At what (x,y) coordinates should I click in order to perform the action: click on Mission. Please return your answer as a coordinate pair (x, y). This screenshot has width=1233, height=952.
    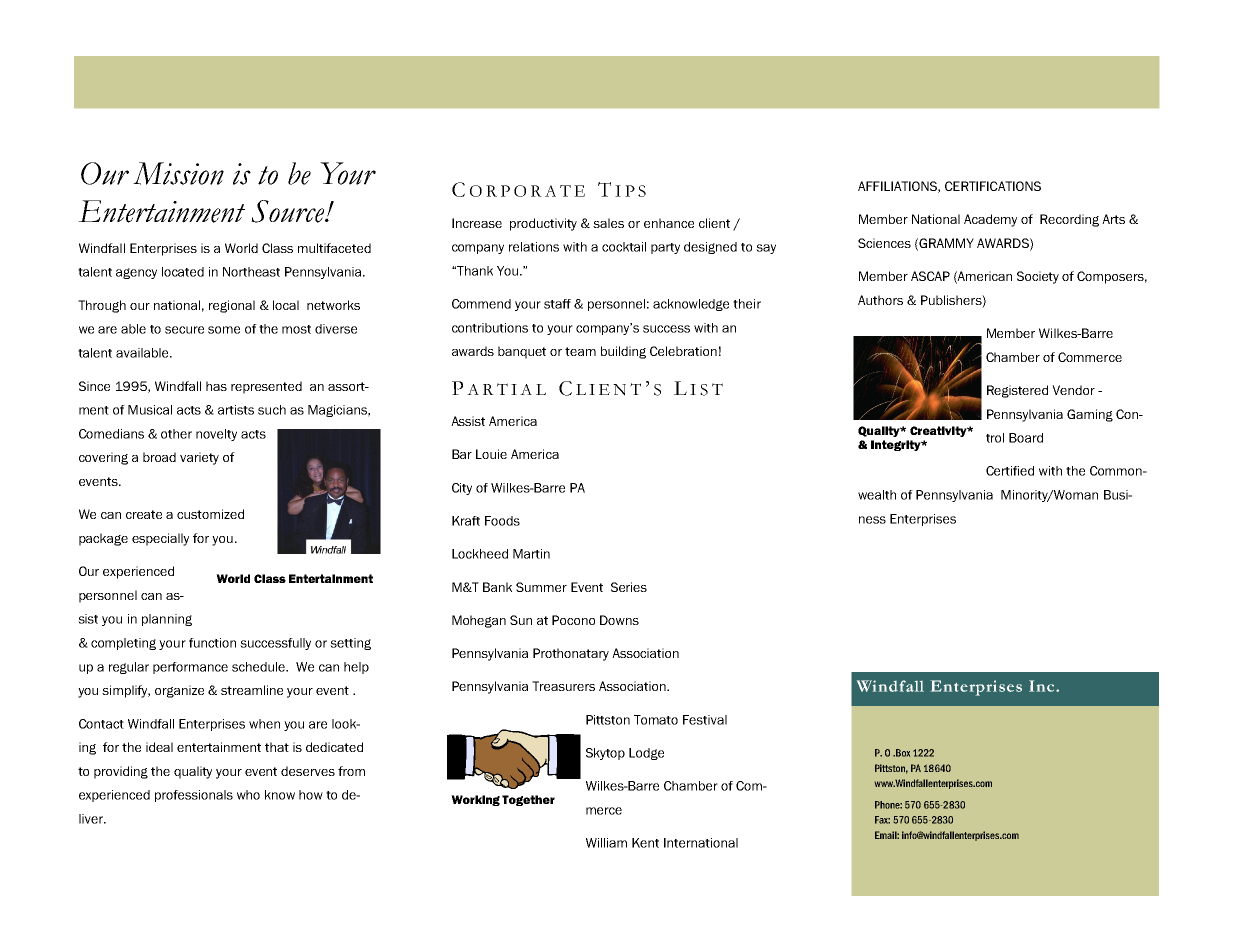
    Looking at the image, I should click on (178, 173).
